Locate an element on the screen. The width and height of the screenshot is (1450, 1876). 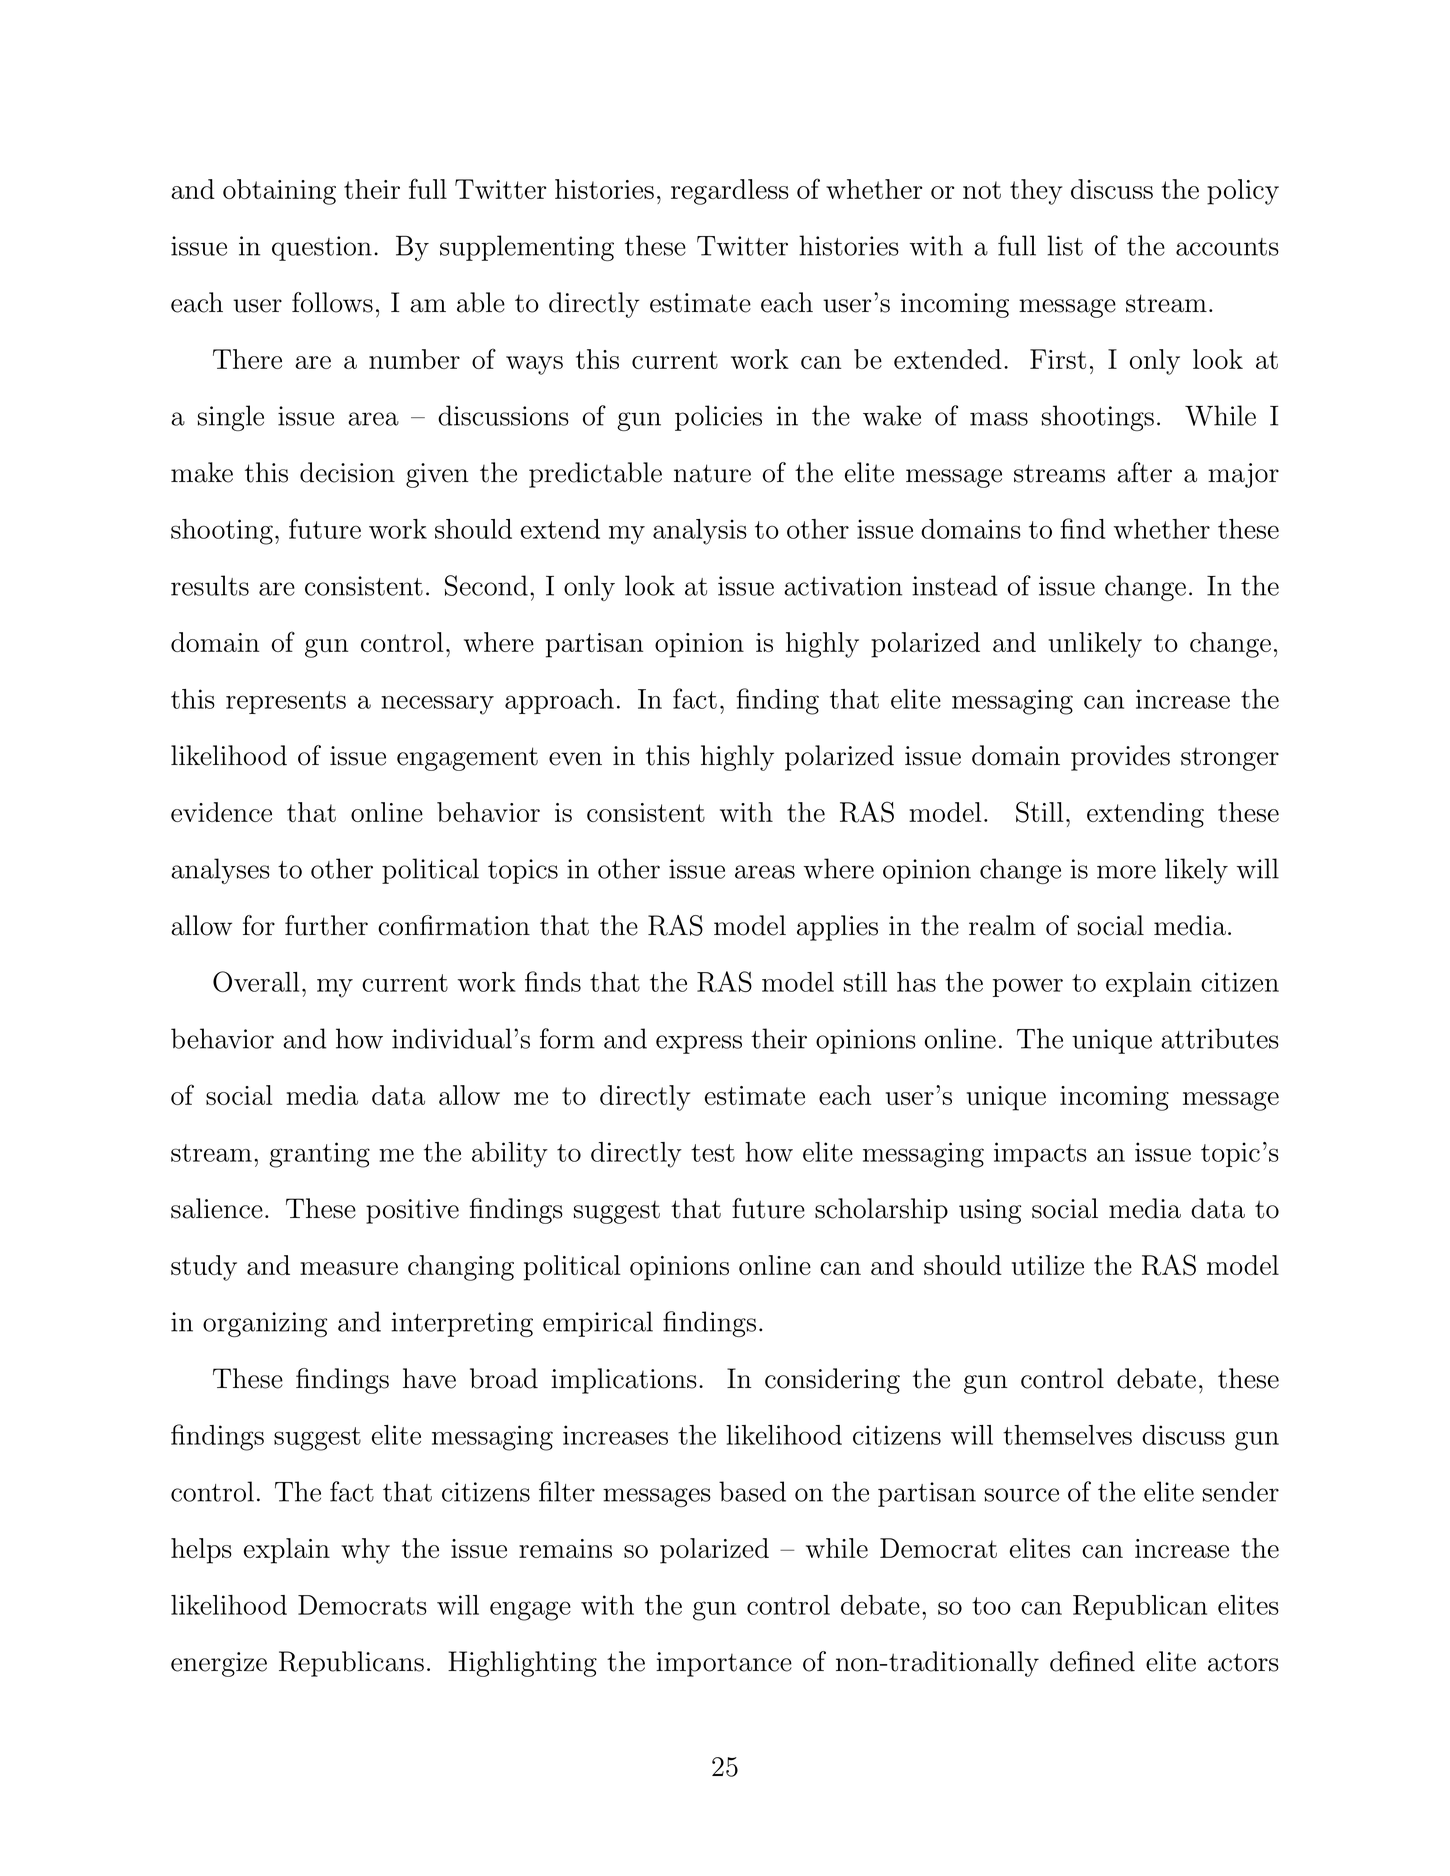
list is located at coordinates (1065, 245).
